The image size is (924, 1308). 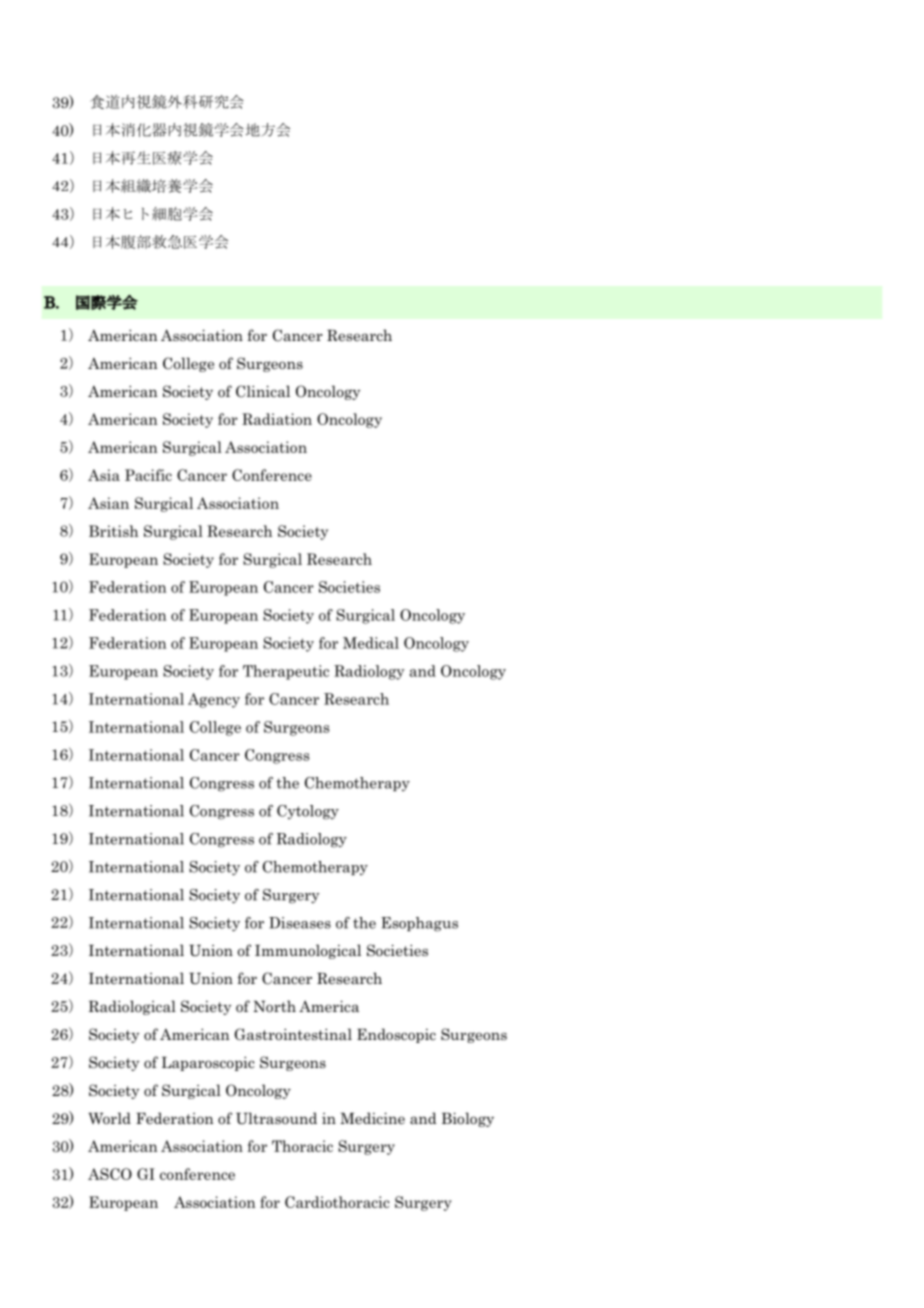 What do you see at coordinates (396, 1035) in the screenshot?
I see `Endoscopic` at bounding box center [396, 1035].
